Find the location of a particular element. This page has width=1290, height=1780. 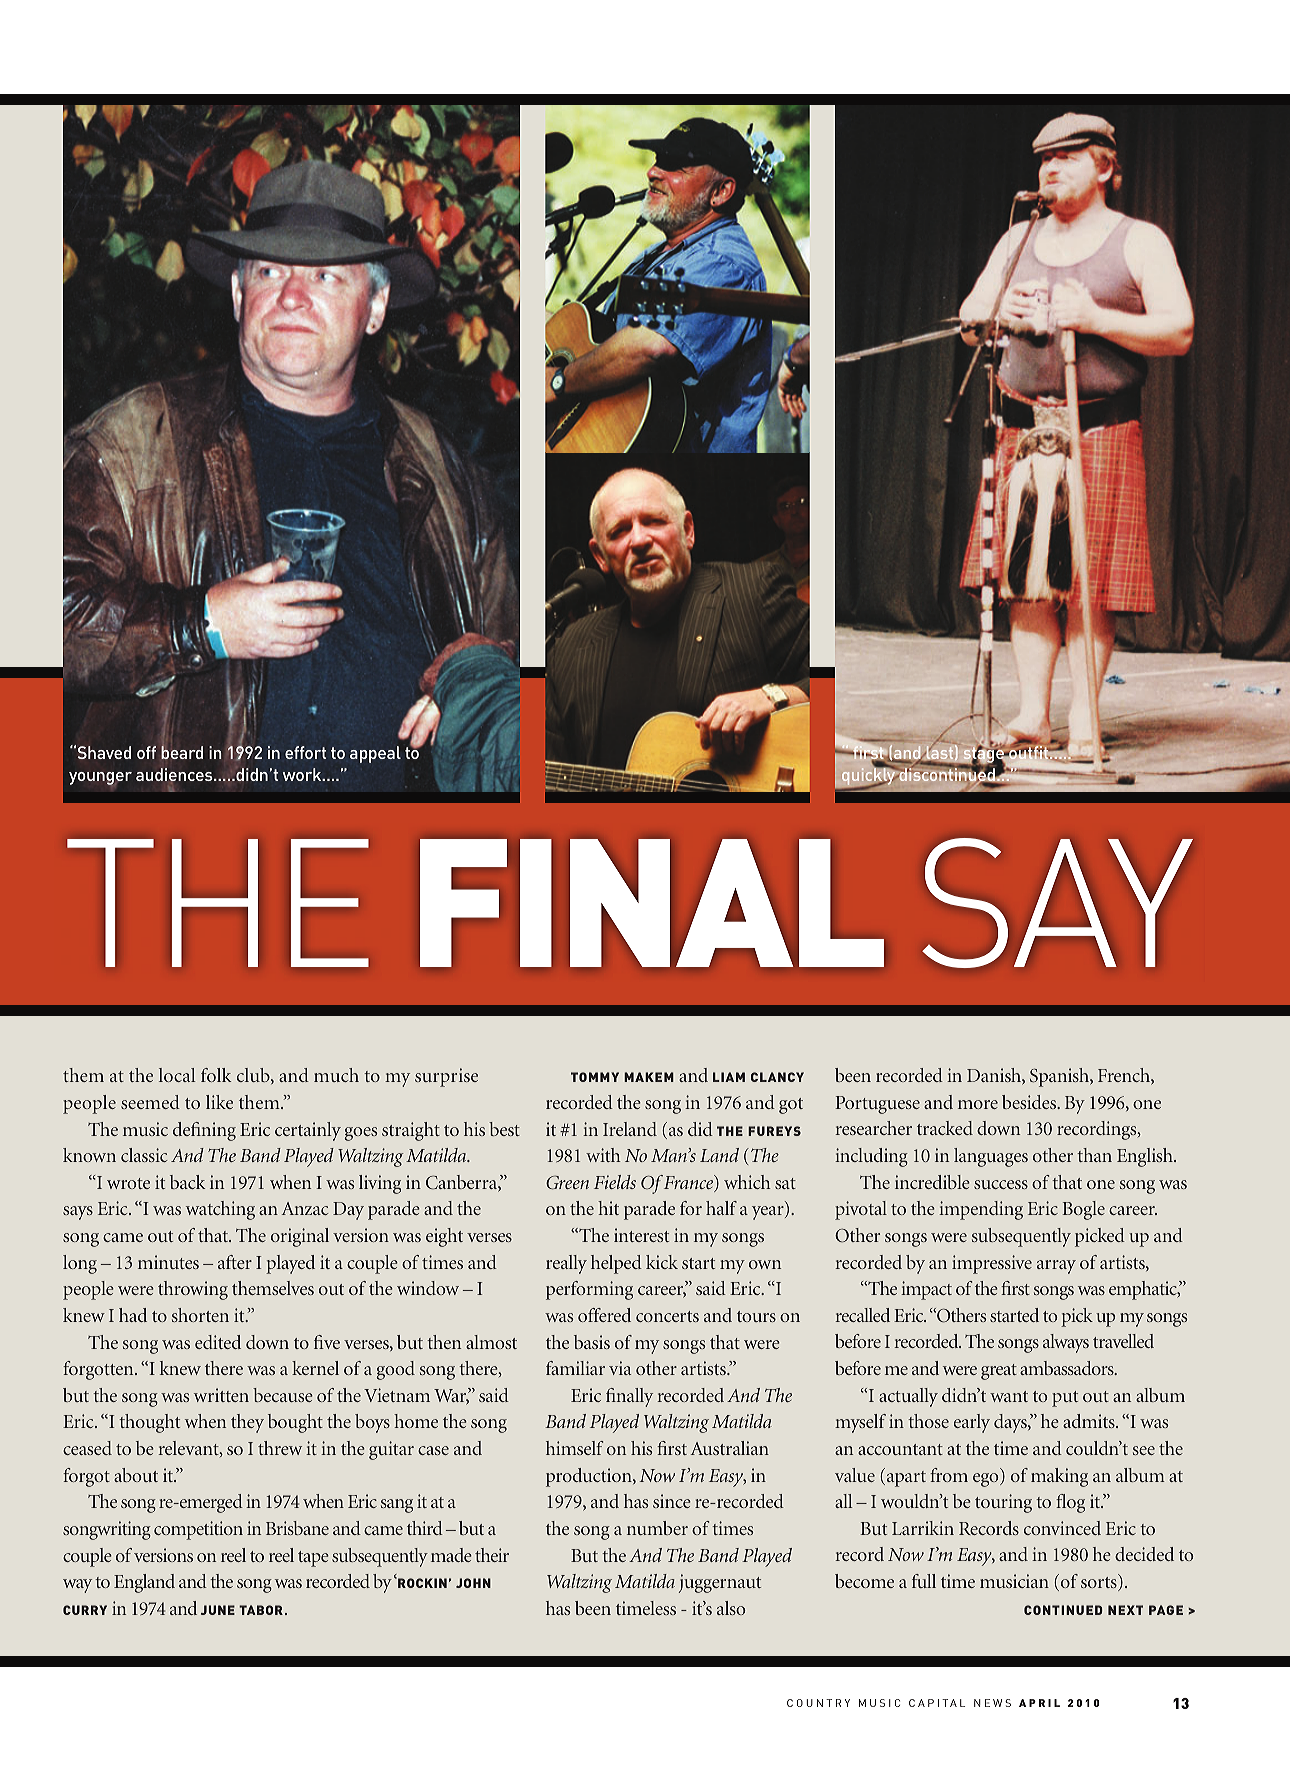

Fields is located at coordinates (615, 1182).
